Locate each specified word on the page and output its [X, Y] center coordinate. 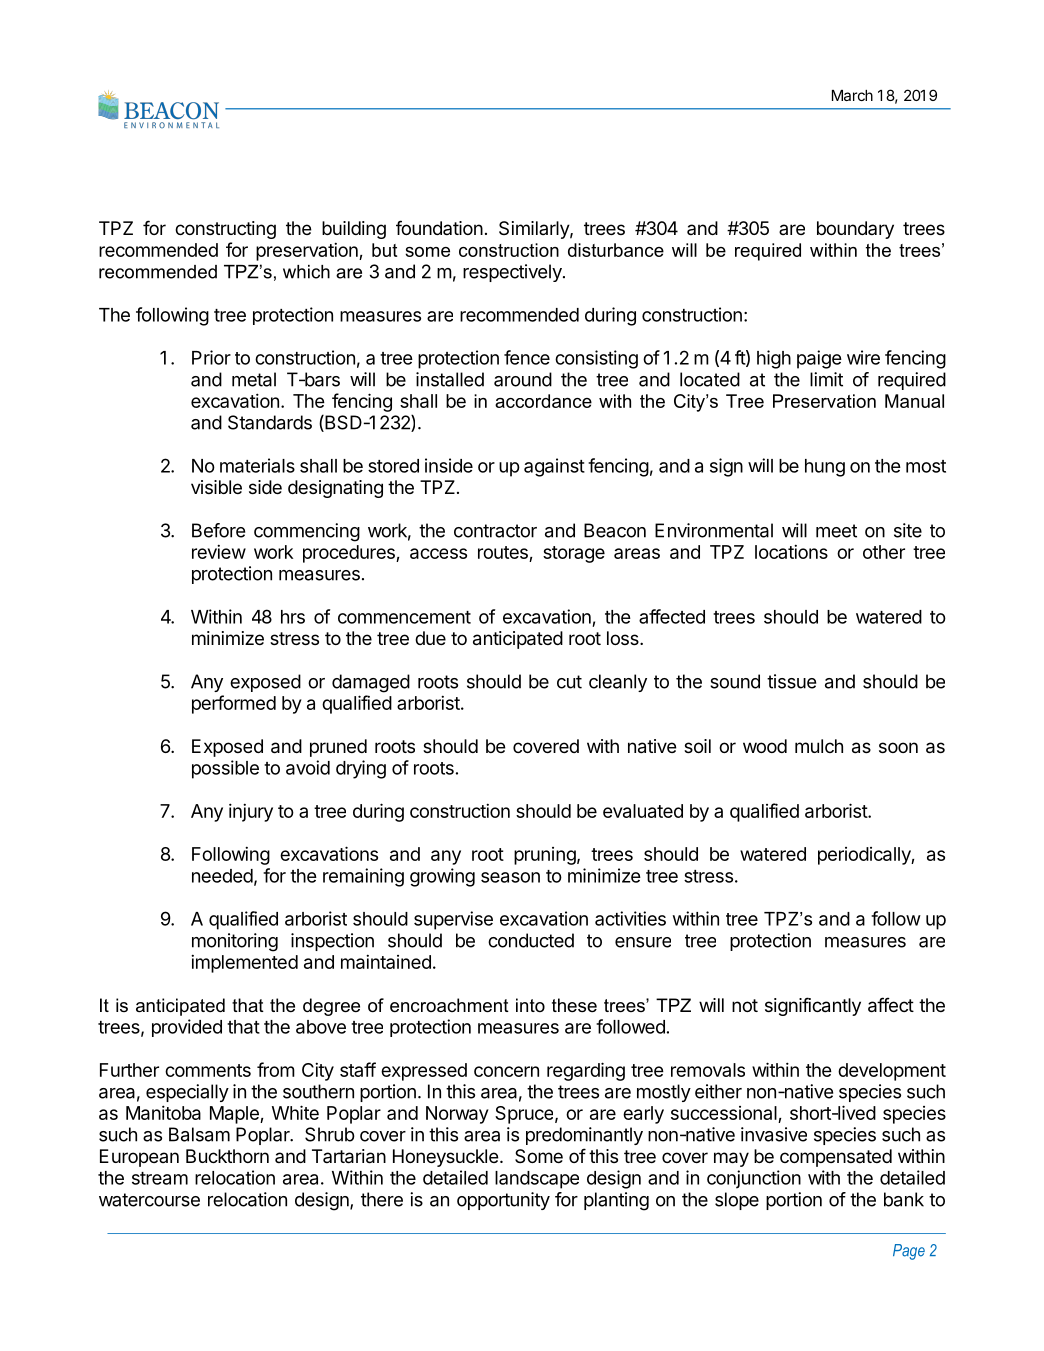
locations [791, 551]
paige [819, 359]
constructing [225, 230]
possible [225, 769]
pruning [545, 856]
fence [527, 357]
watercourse [149, 1200]
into [530, 1005]
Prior [211, 357]
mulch [819, 746]
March [852, 95]
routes [503, 552]
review [219, 551]
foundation [439, 227]
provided [187, 1028]
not [745, 1005]
